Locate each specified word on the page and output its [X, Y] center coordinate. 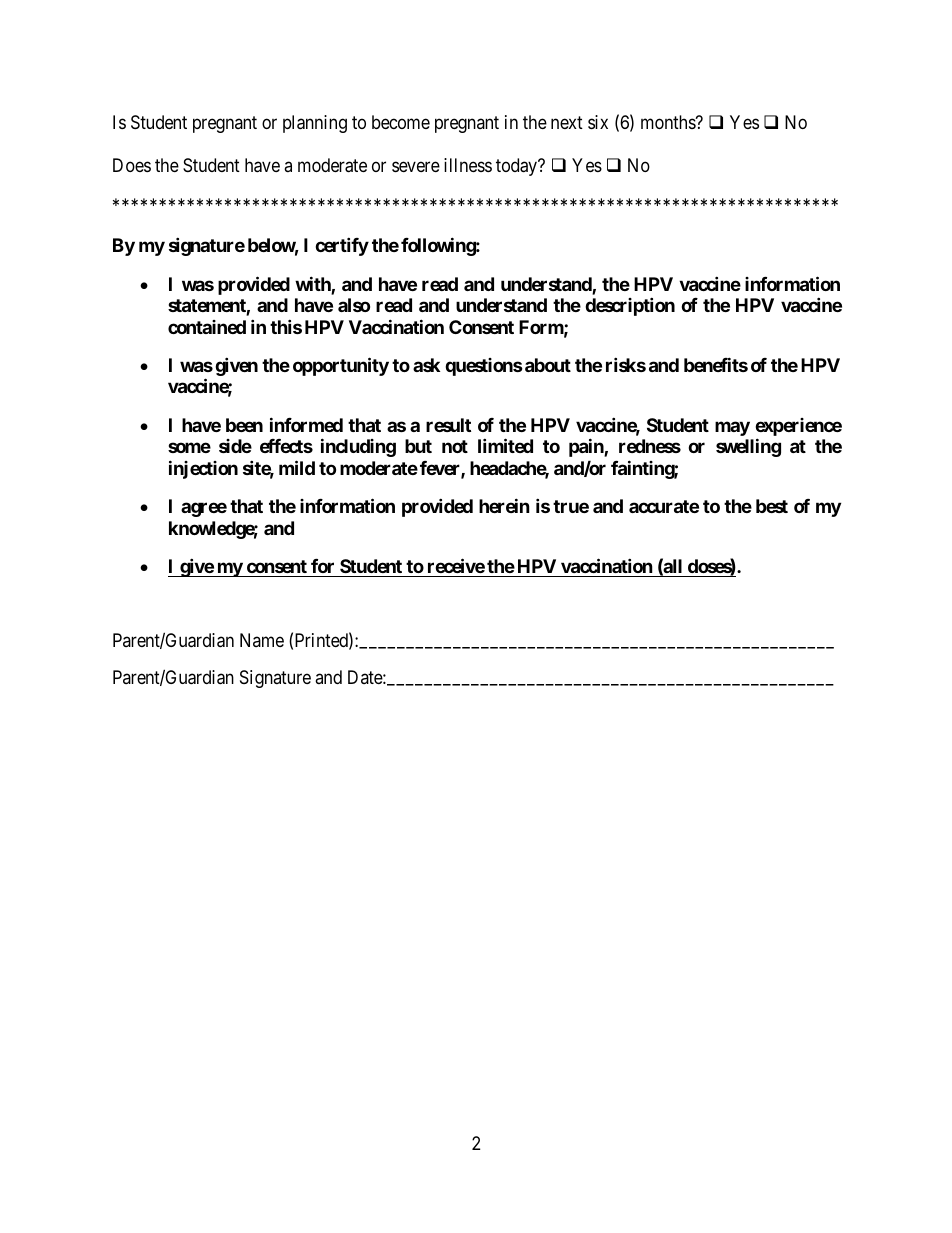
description [630, 306]
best [772, 506]
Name [262, 640]
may [732, 428]
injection [203, 469]
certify [342, 246]
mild [297, 467]
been [244, 425]
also [354, 305]
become [401, 122]
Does [132, 165]
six [598, 122]
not [455, 446]
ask [426, 365]
